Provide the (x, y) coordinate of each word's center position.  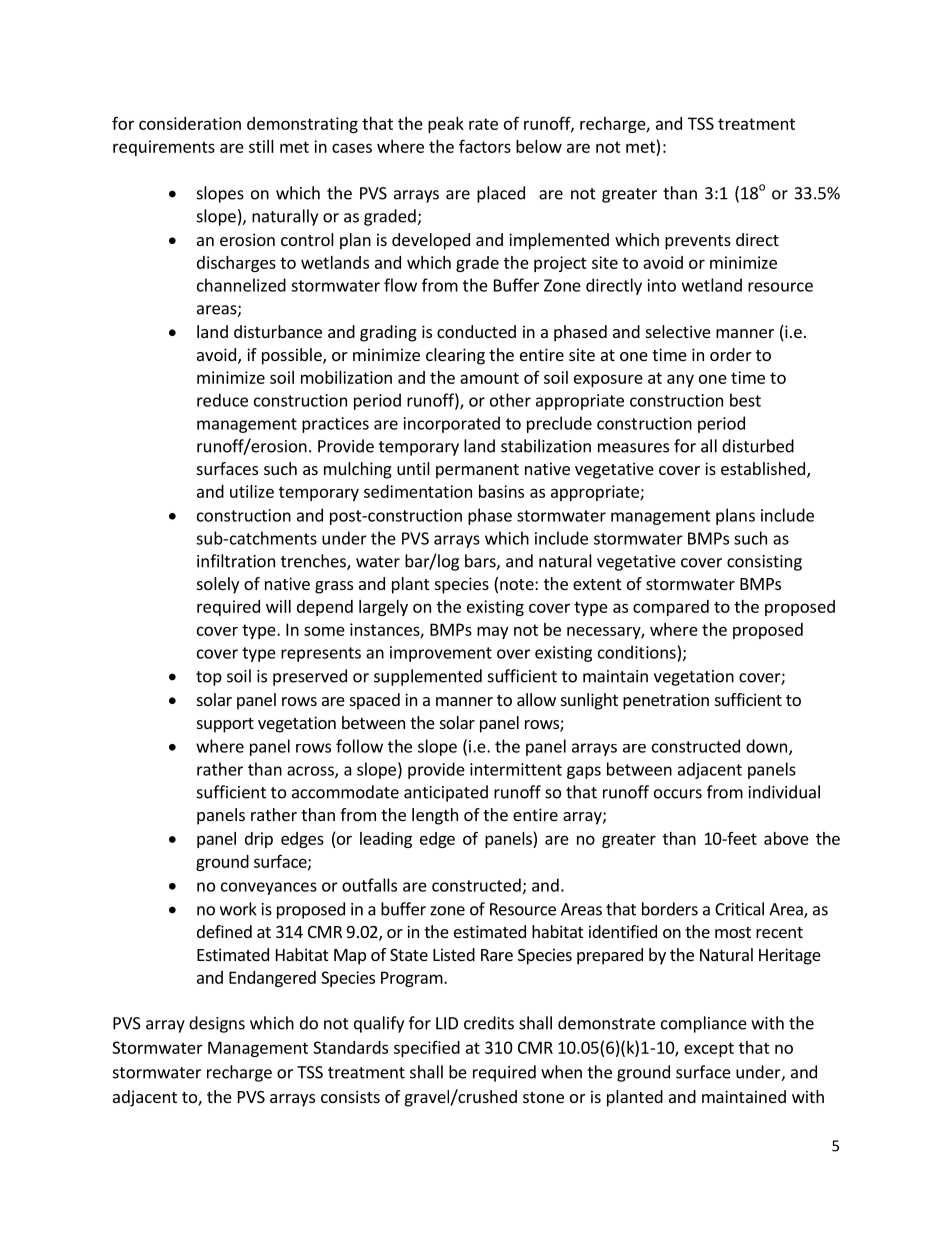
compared (671, 608)
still (261, 146)
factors (485, 146)
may (492, 632)
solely (218, 585)
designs (217, 1024)
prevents (698, 242)
